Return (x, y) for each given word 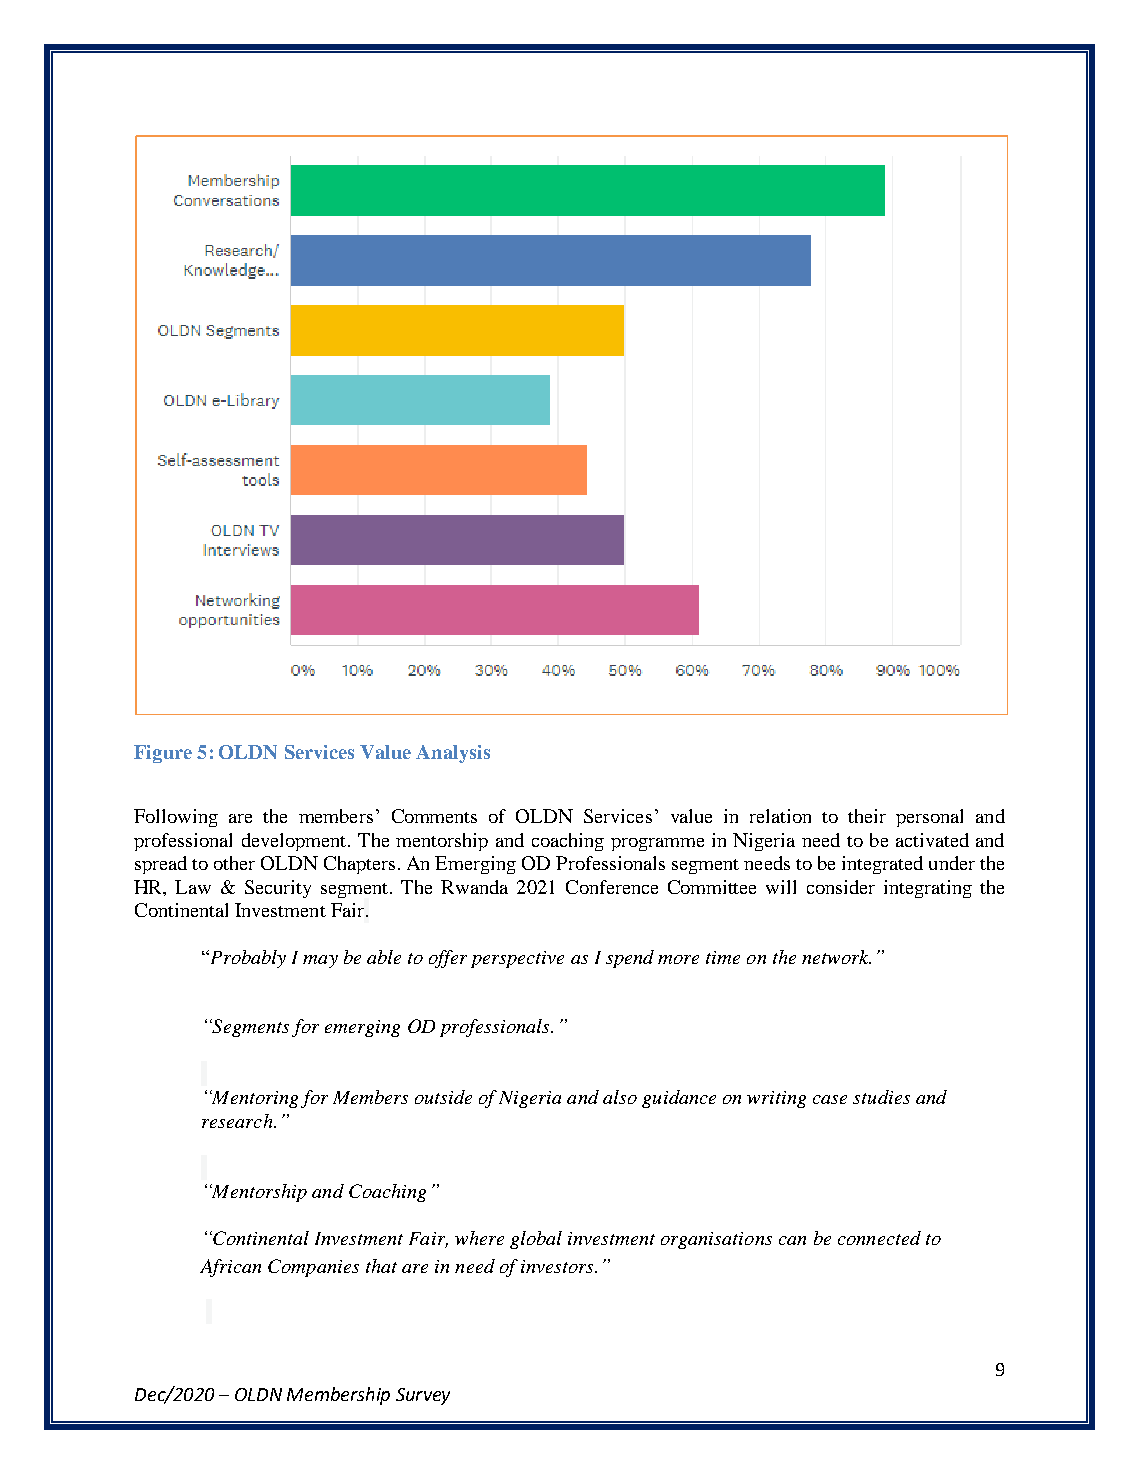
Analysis (453, 754)
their (867, 816)
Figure (163, 754)
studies (881, 1097)
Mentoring (254, 1099)
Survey (423, 1396)
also (620, 1097)
